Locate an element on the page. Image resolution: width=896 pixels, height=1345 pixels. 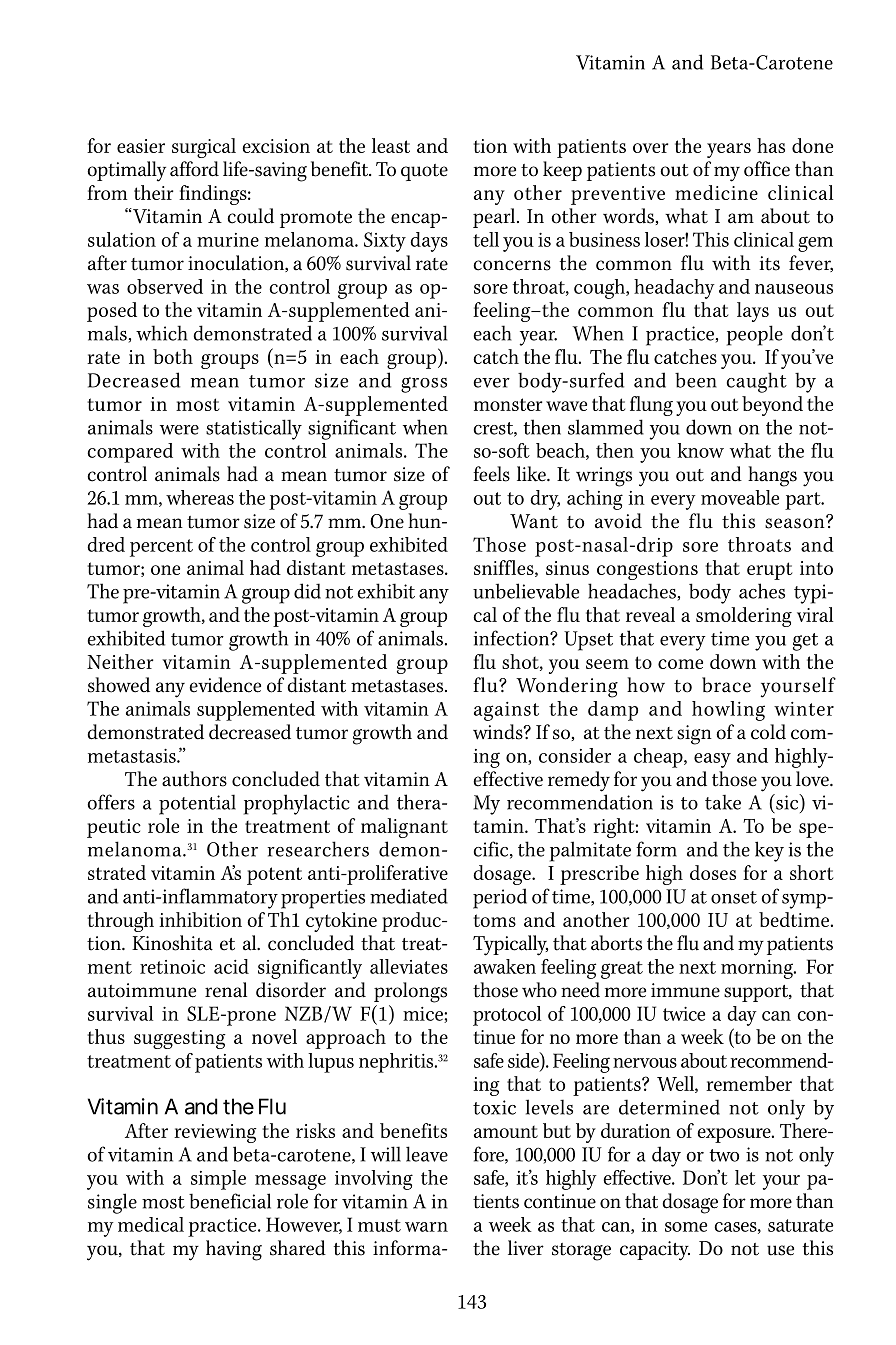
doses is located at coordinates (713, 872).
